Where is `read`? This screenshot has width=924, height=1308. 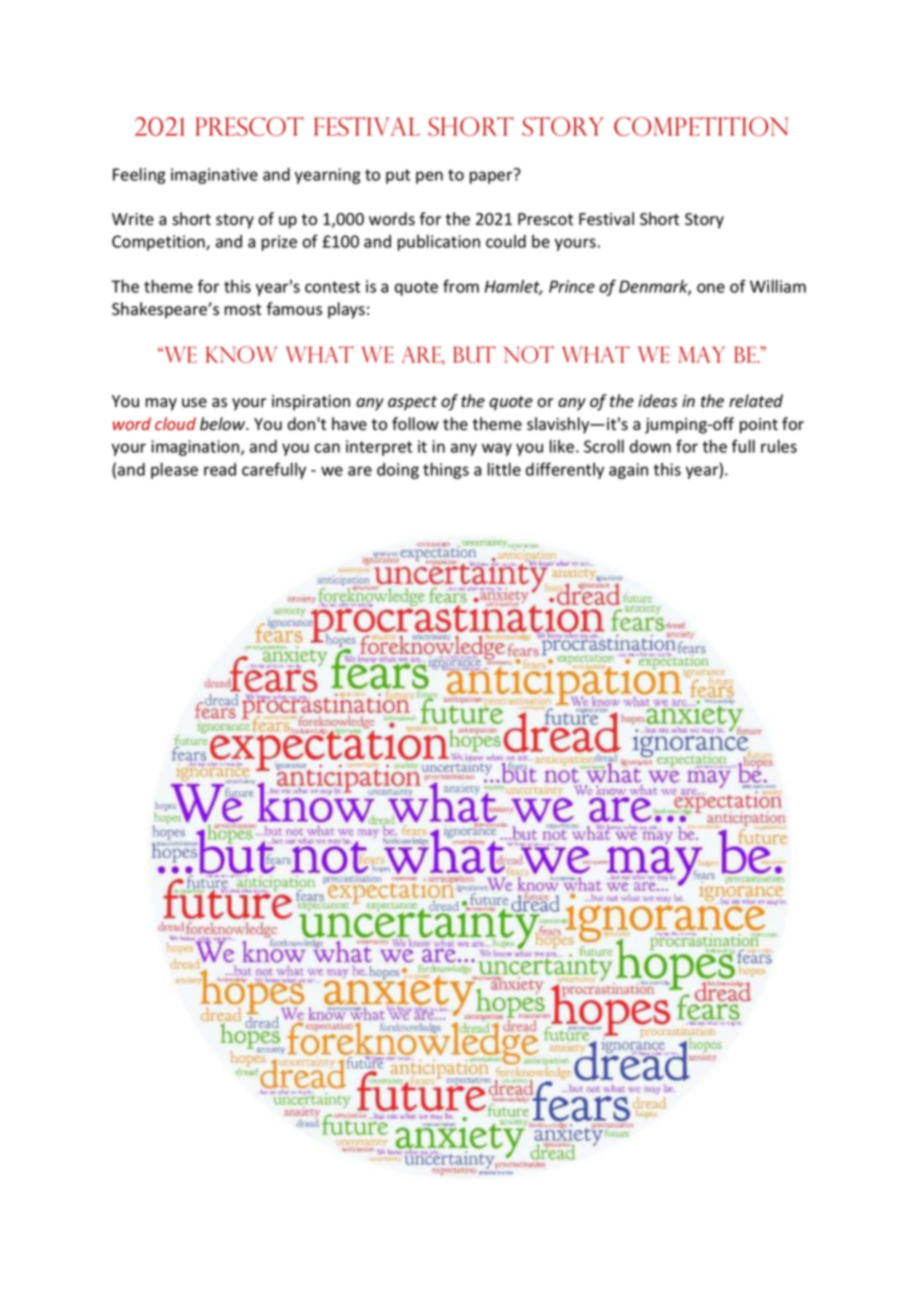 read is located at coordinates (220, 469).
